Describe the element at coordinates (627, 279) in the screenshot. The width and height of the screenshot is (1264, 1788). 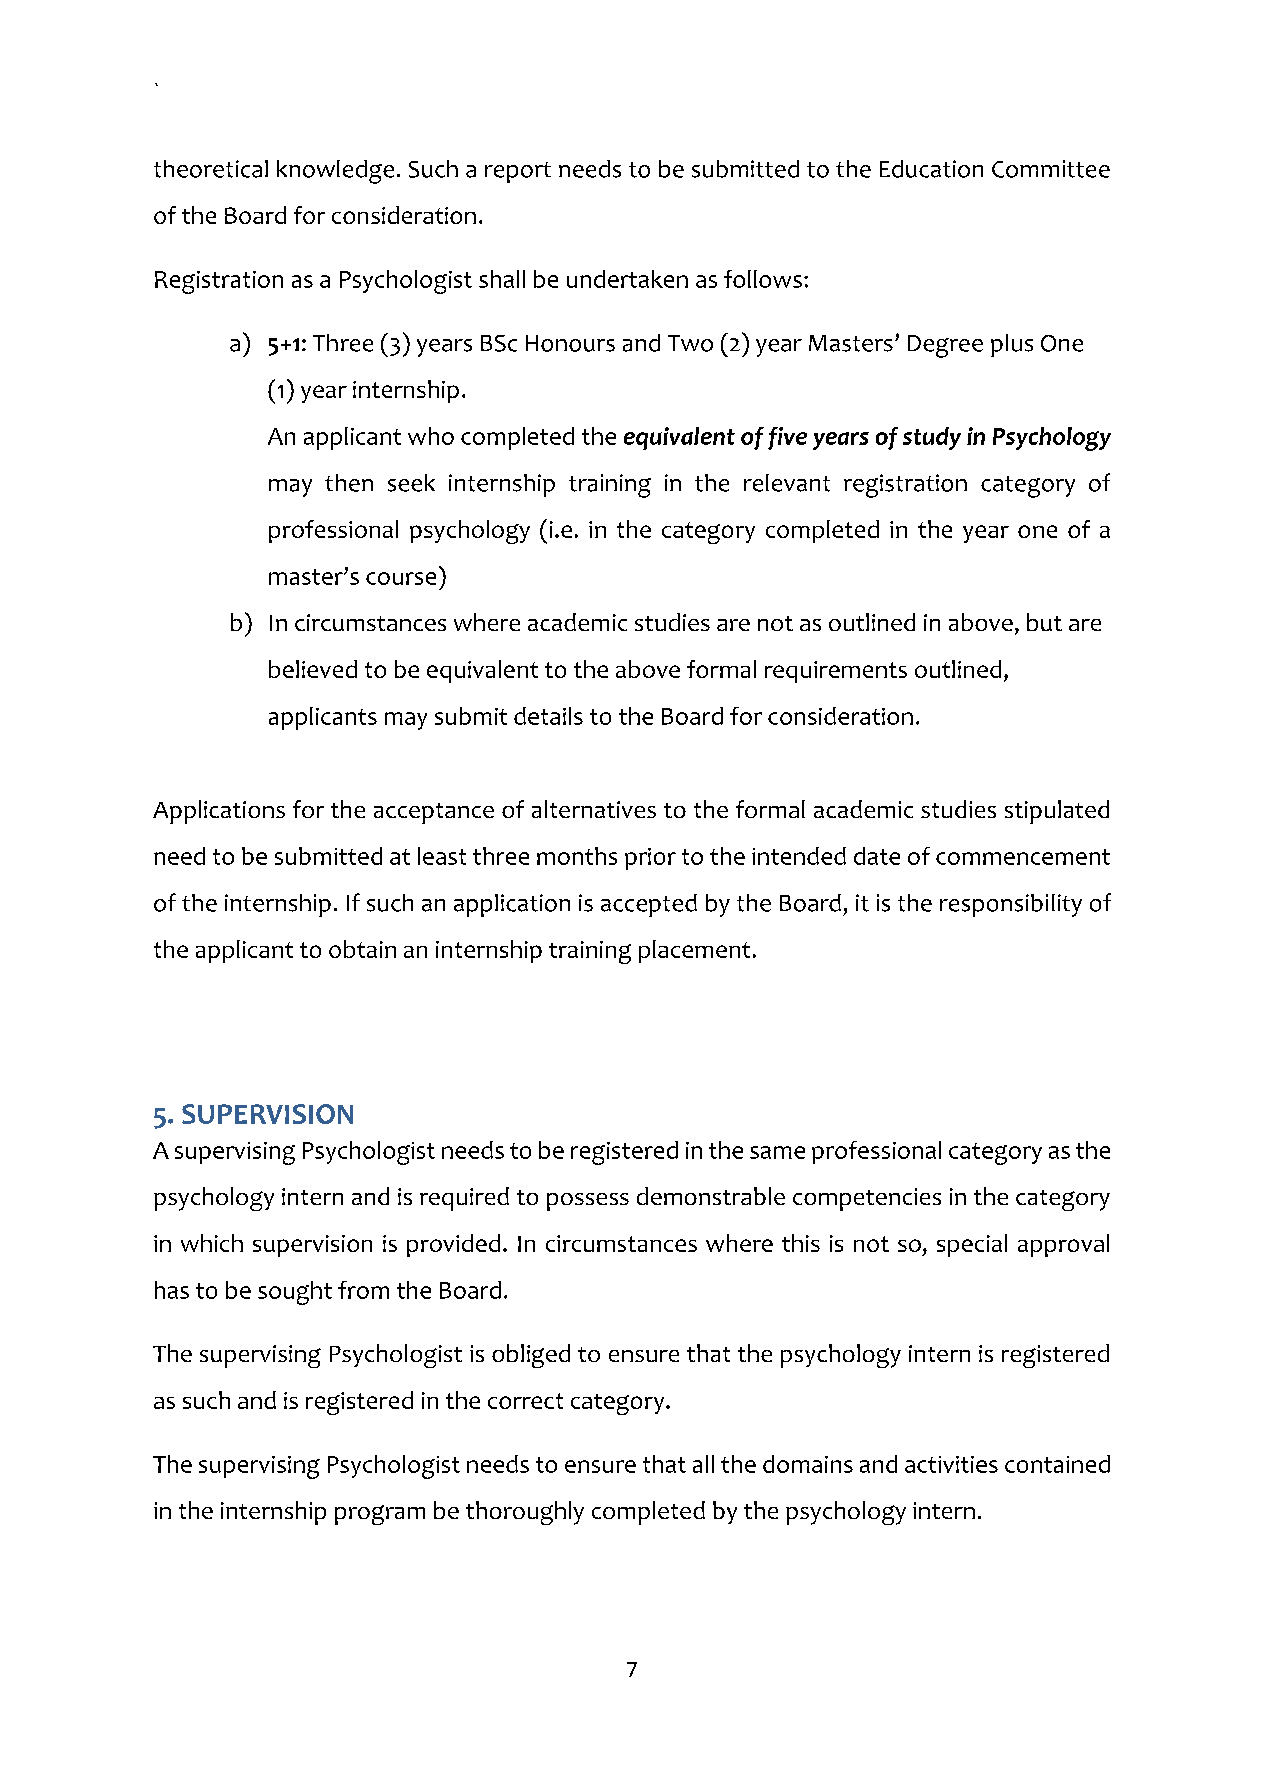
I see `undertaken` at that location.
